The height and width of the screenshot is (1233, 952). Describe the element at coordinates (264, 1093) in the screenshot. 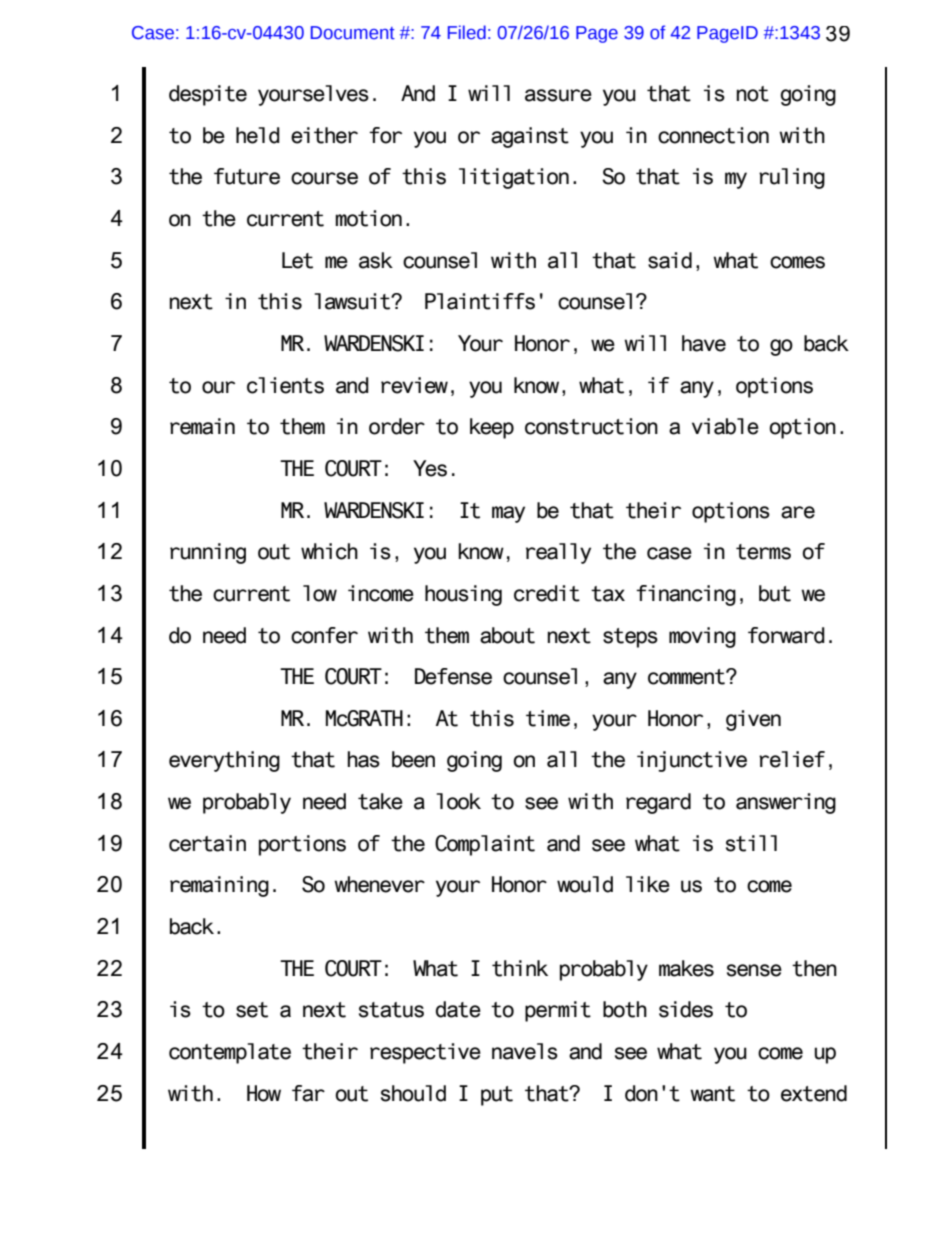

I see `How` at that location.
